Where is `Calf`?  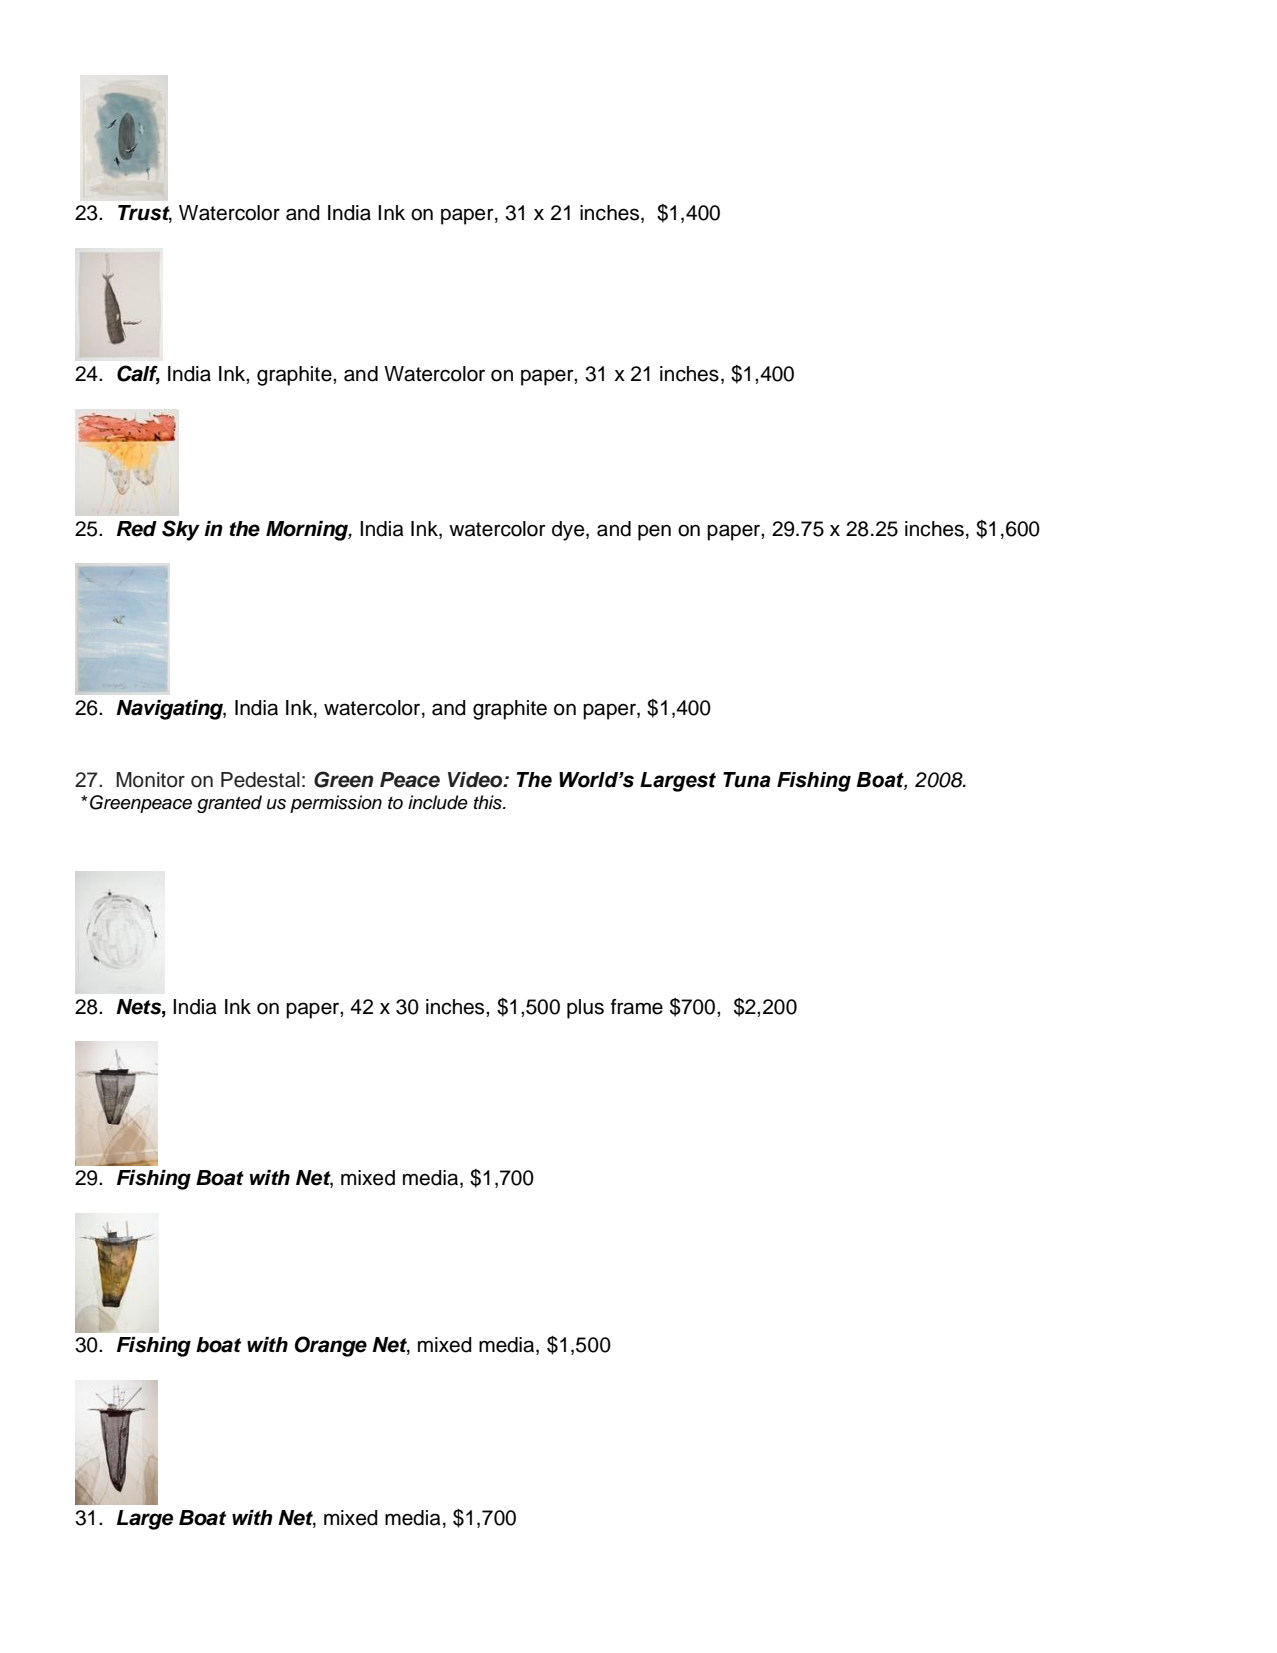
Calf is located at coordinates (138, 374).
